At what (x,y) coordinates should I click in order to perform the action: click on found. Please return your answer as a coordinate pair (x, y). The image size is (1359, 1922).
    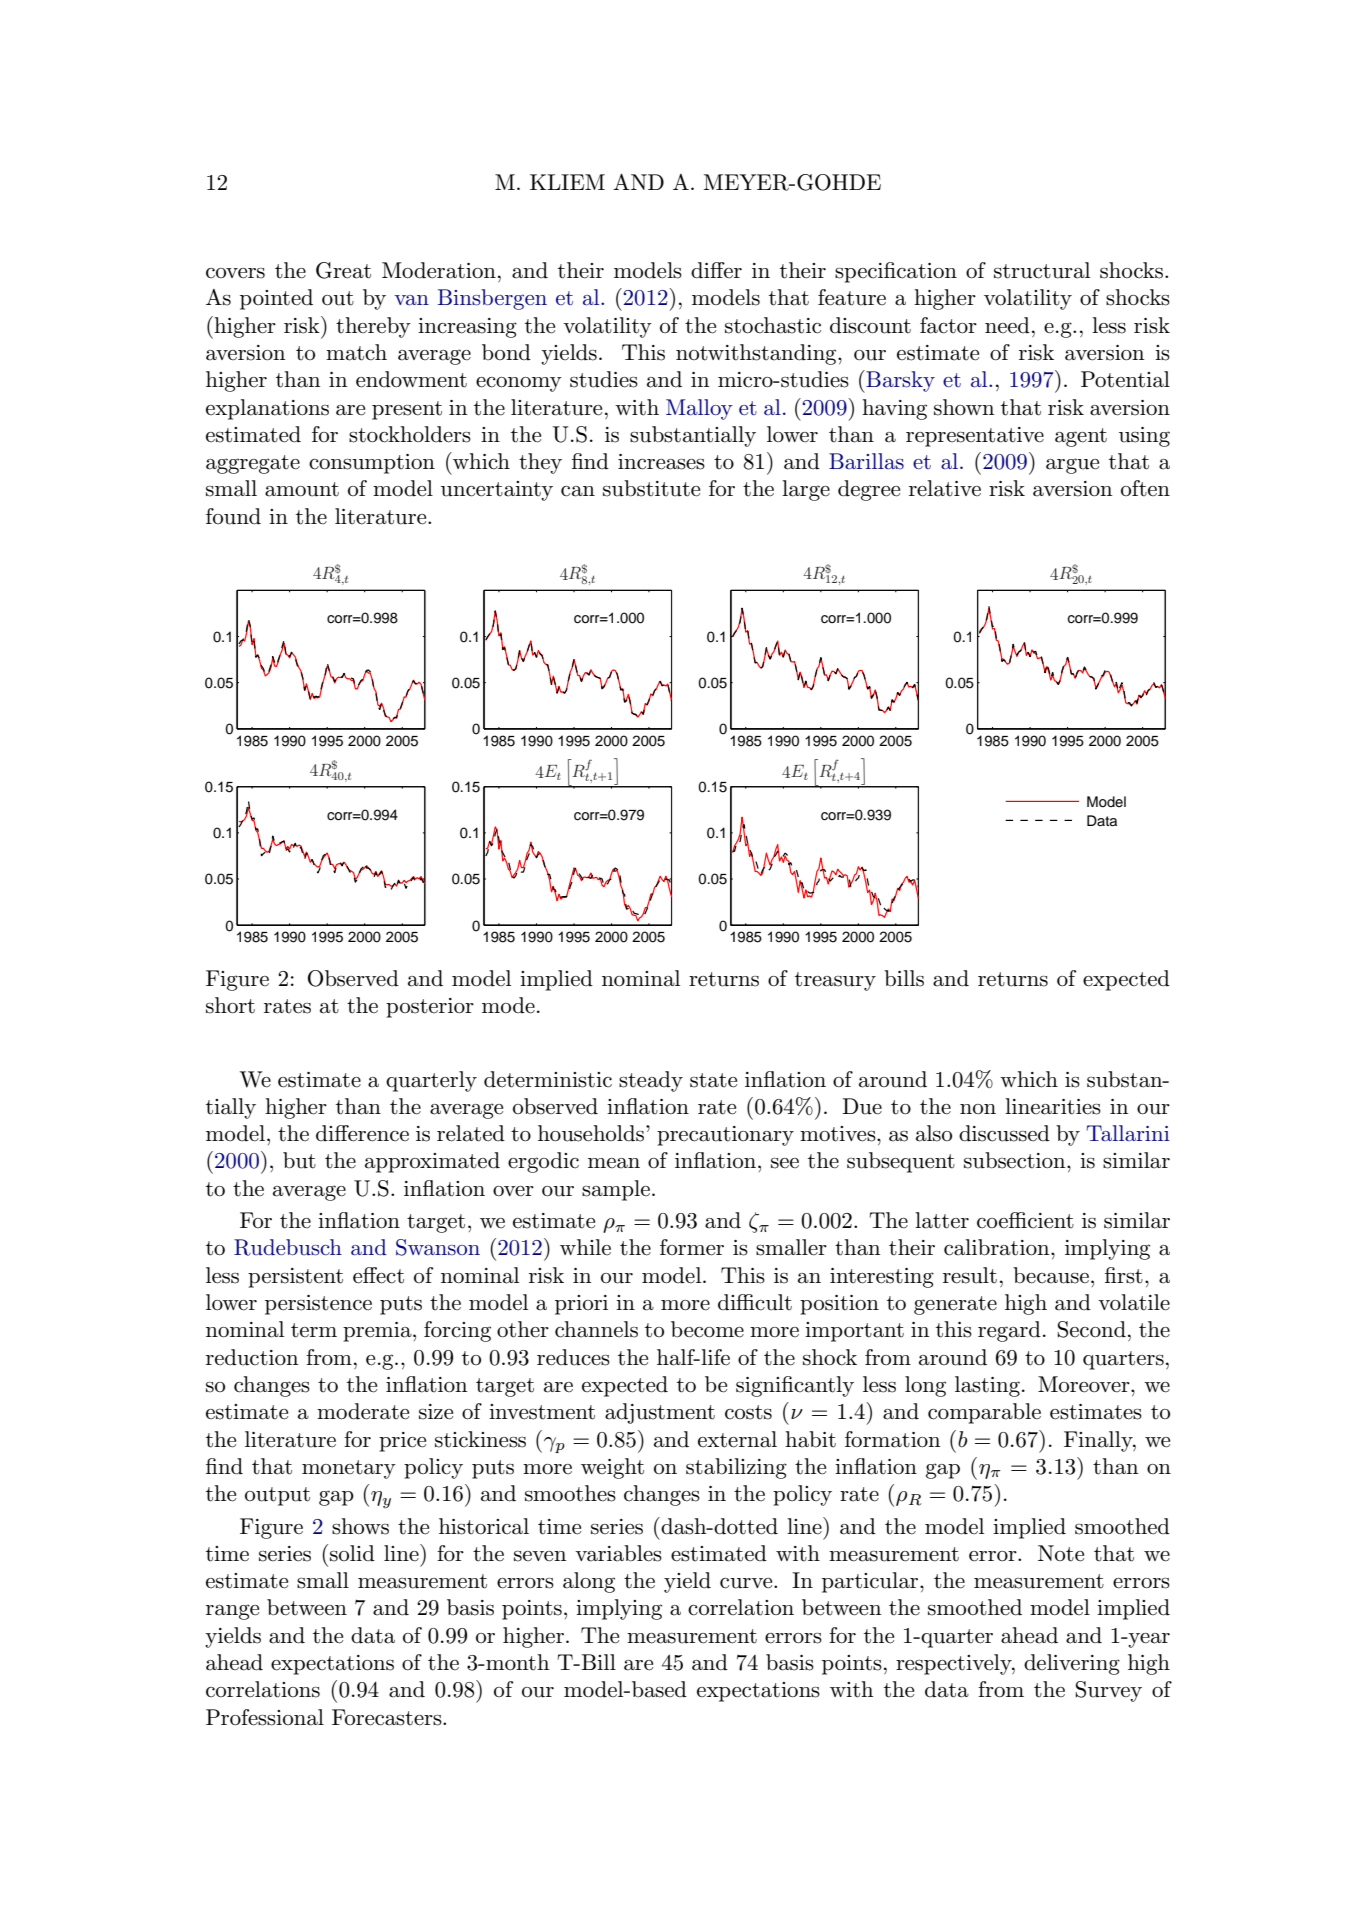
    Looking at the image, I should click on (233, 516).
